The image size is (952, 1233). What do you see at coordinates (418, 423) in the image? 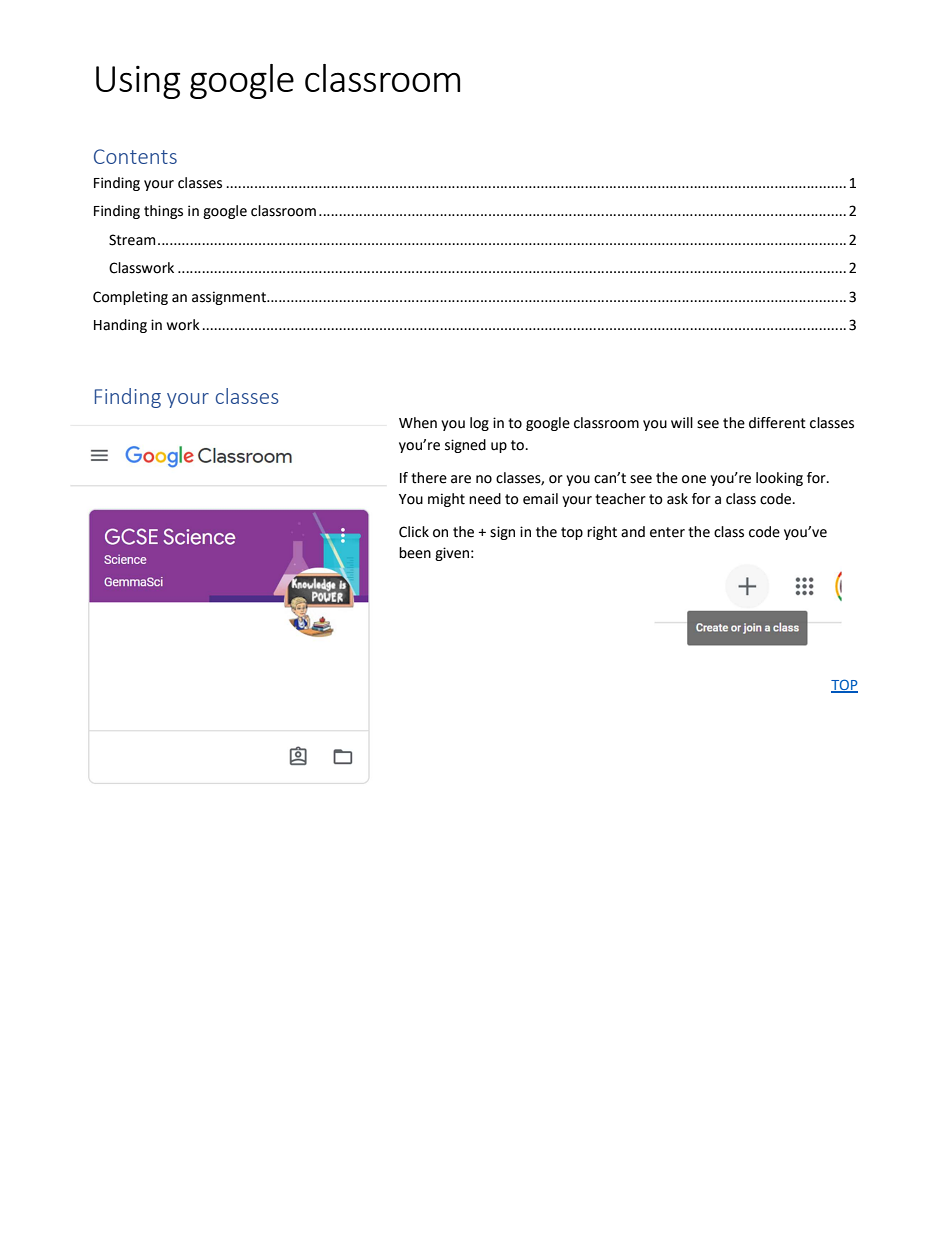
I see `When` at bounding box center [418, 423].
